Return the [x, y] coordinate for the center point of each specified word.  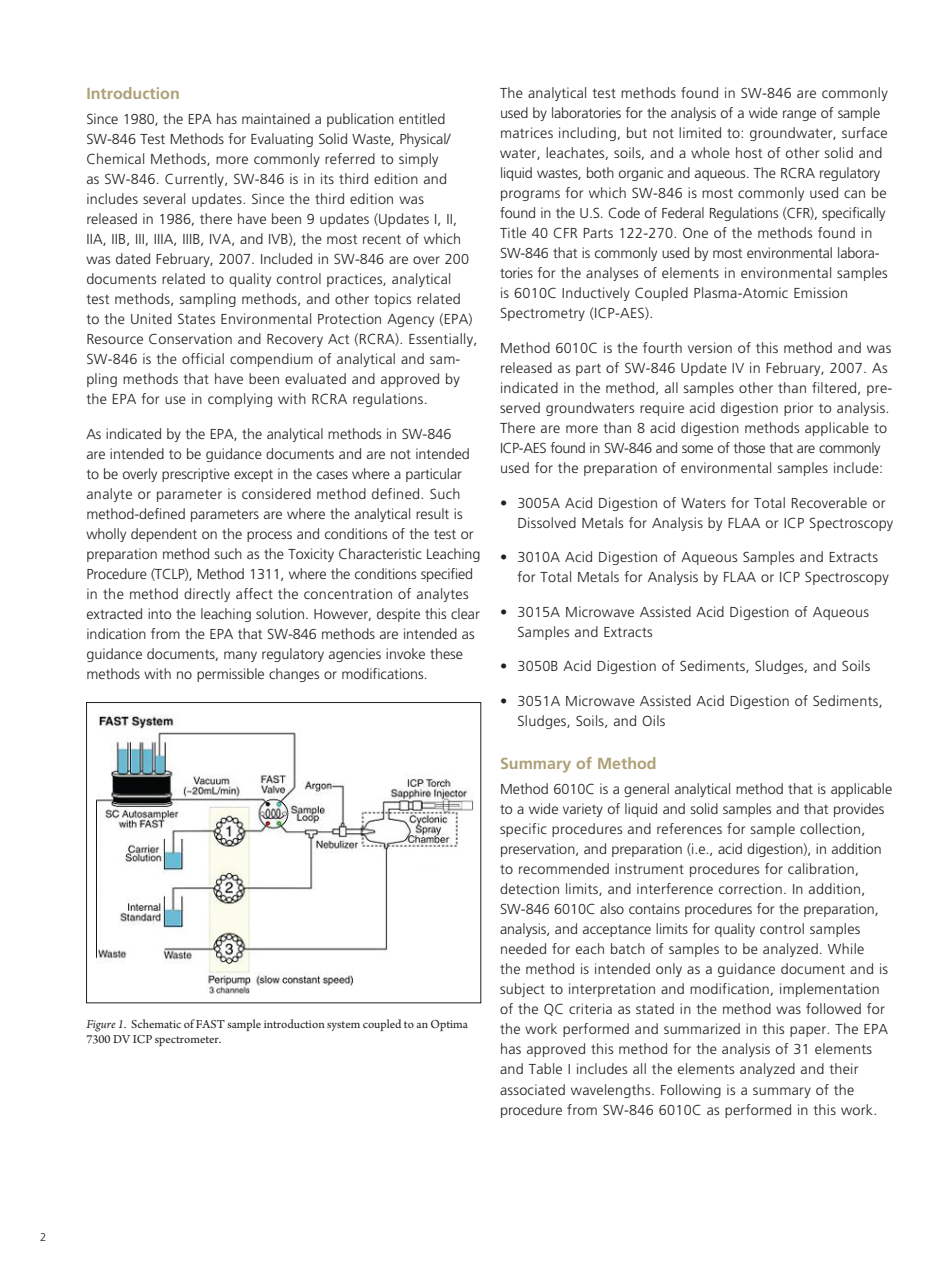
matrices [527, 132]
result [432, 513]
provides [859, 810]
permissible [230, 675]
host [749, 152]
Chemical [115, 158]
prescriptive [196, 475]
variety [583, 810]
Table [545, 1068]
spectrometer [188, 1041]
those [749, 447]
